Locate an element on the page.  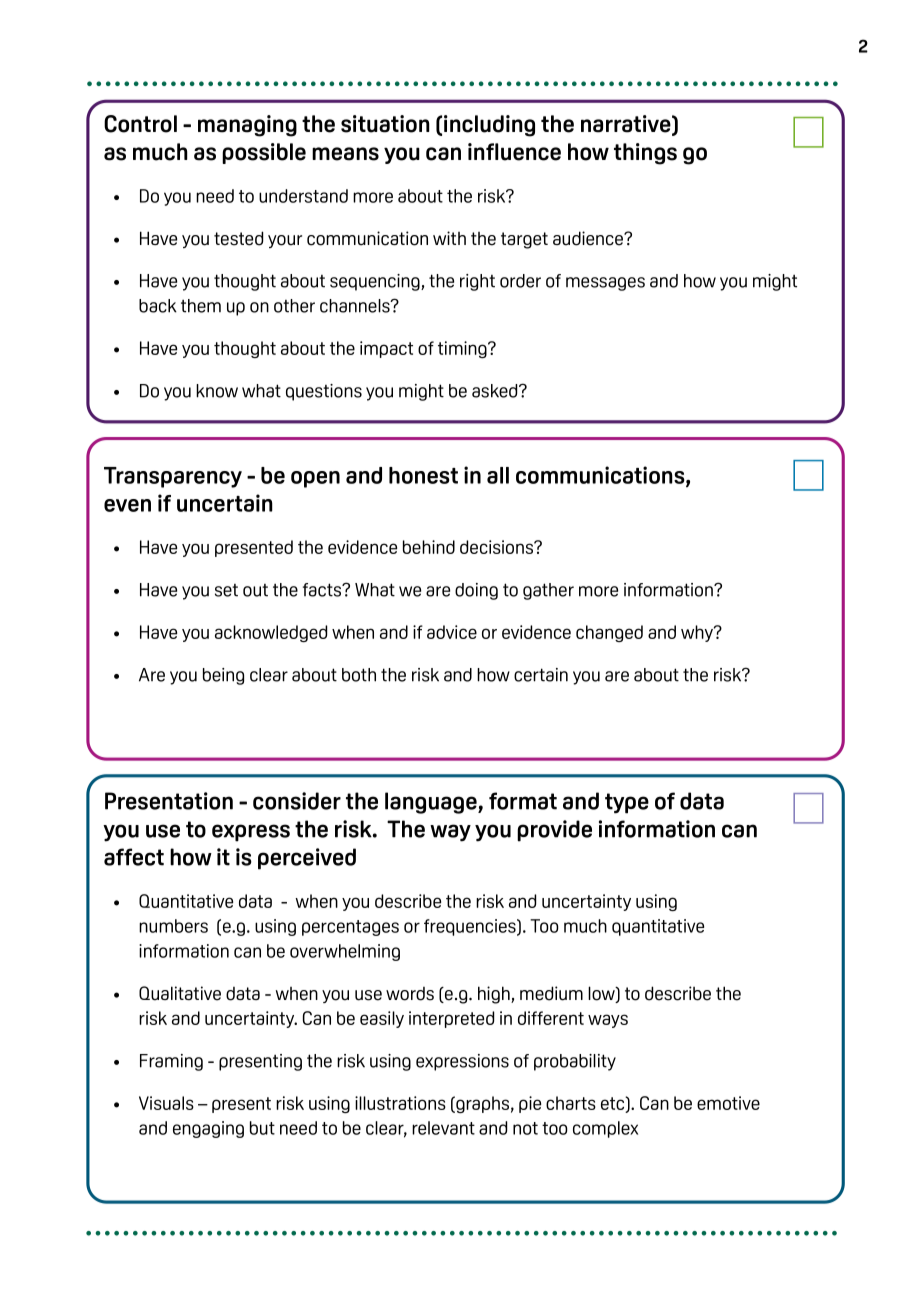
advice is located at coordinates (452, 632).
